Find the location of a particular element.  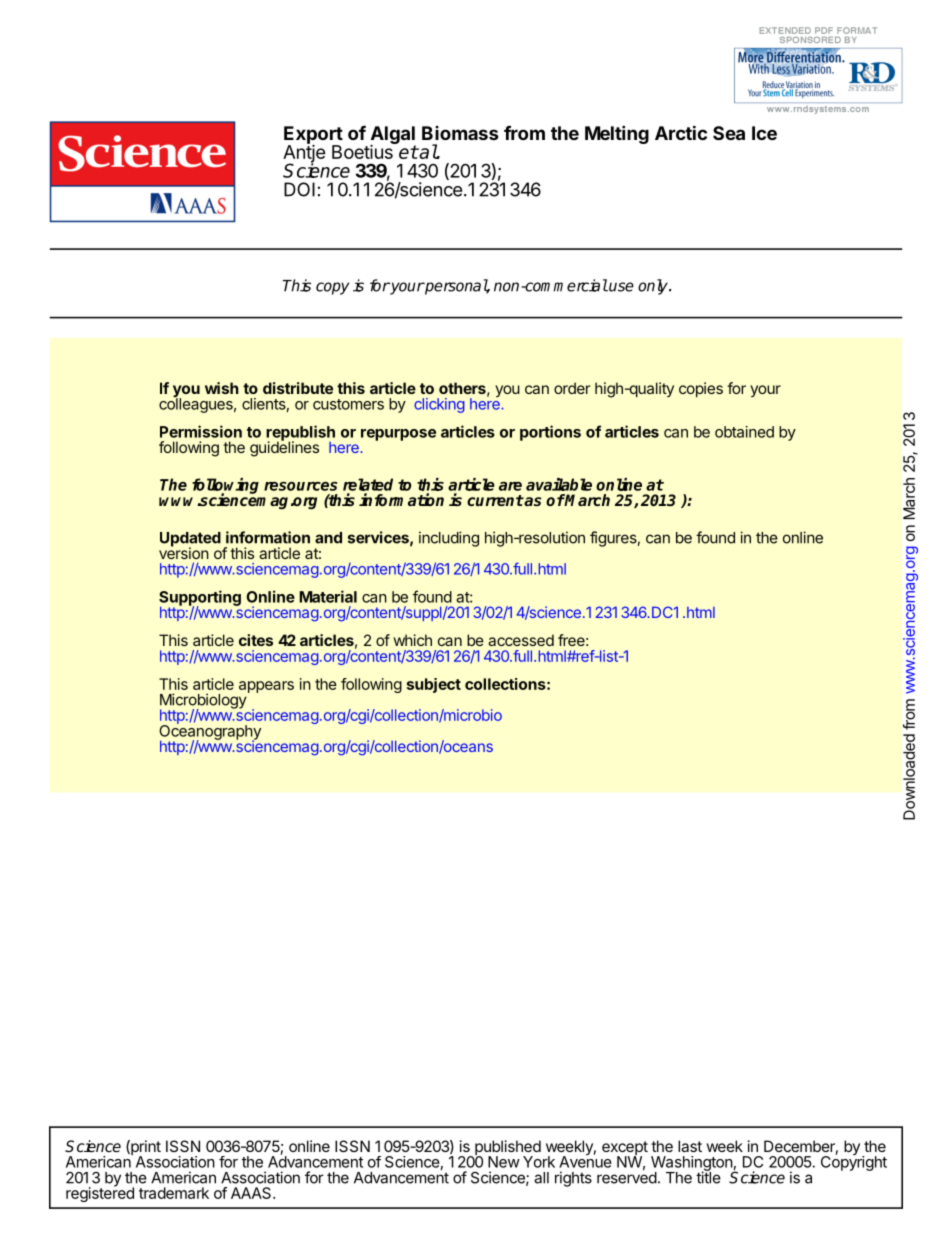

subject is located at coordinates (434, 685).
